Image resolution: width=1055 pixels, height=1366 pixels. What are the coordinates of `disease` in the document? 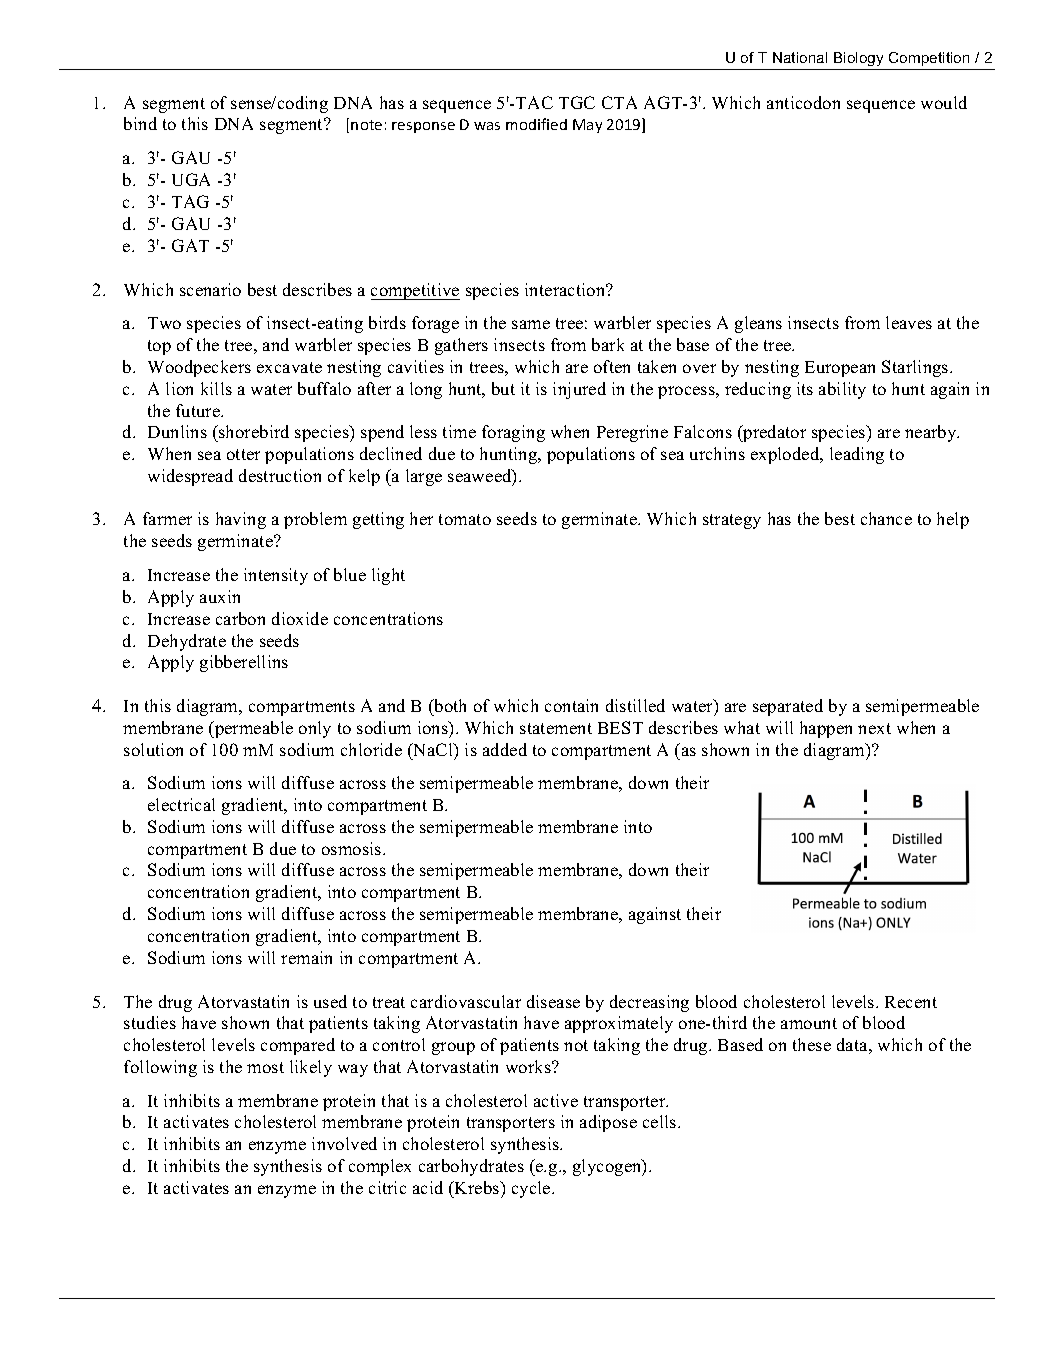 It's located at (553, 1001).
